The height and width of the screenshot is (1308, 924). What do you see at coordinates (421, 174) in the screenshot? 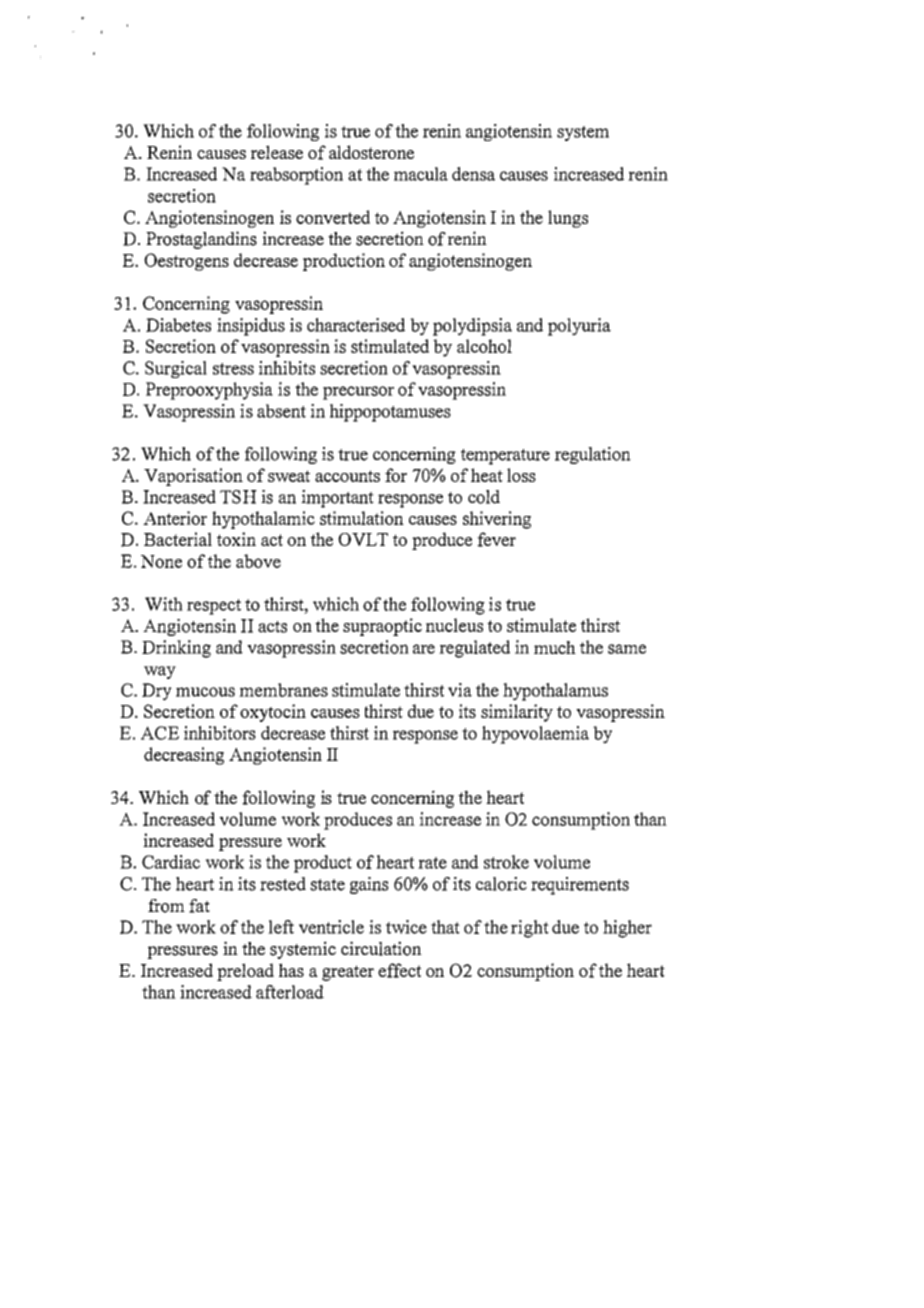
I see `macula` at bounding box center [421, 174].
